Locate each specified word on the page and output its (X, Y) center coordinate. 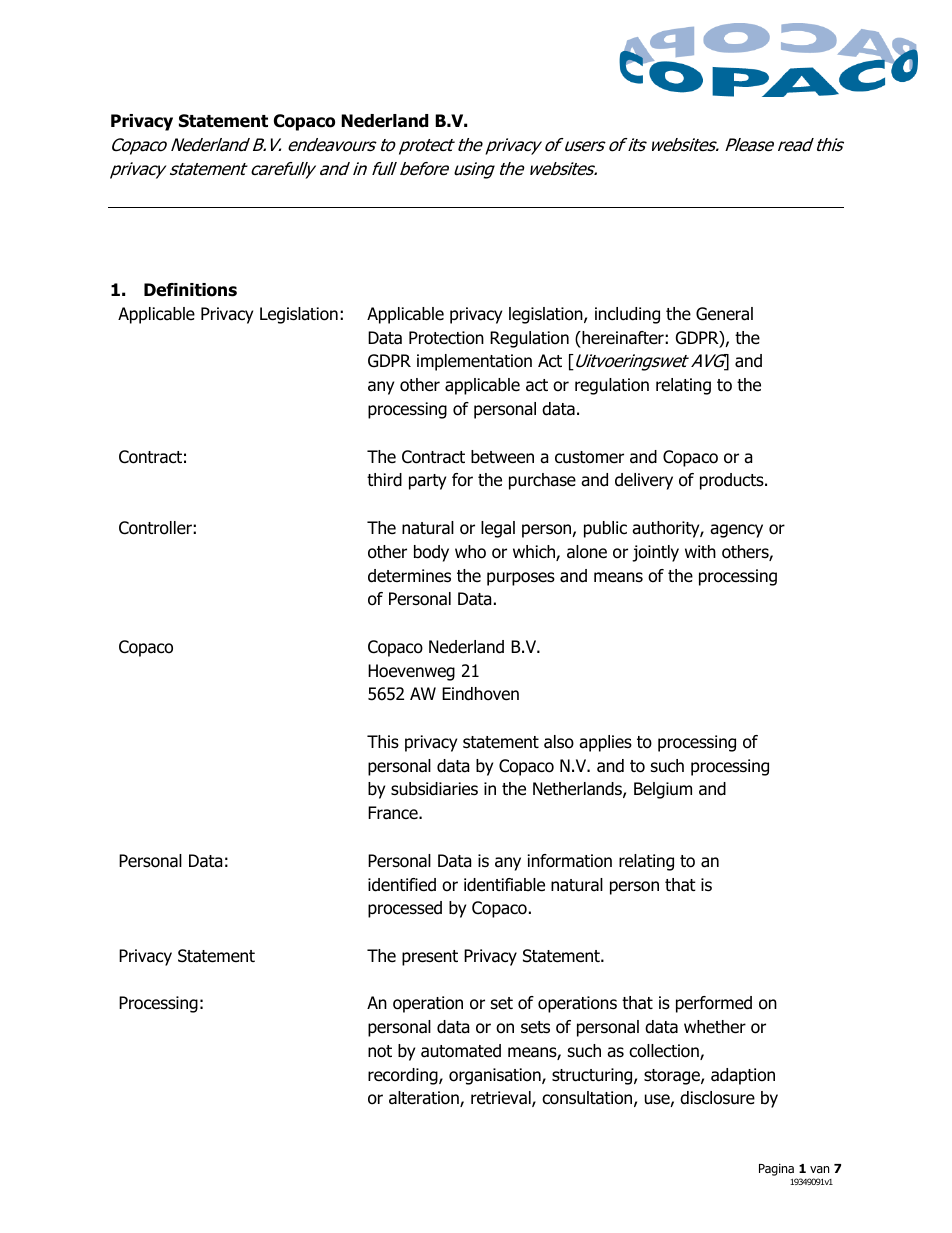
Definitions (190, 290)
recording (404, 1076)
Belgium (663, 790)
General (724, 314)
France (394, 813)
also (559, 742)
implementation (474, 362)
